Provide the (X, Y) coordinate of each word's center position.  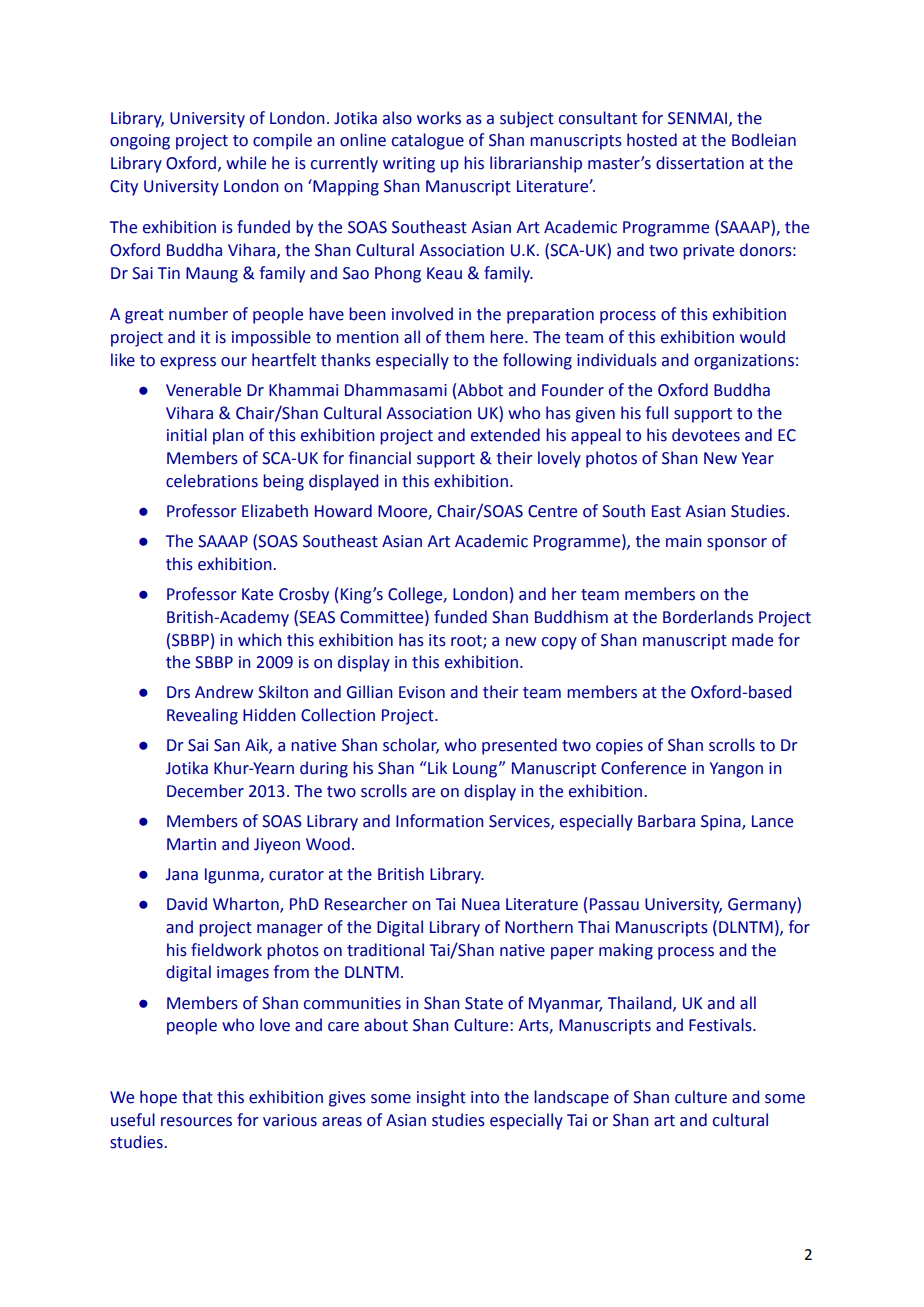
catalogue (428, 141)
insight (441, 1098)
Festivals (721, 1025)
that (197, 1097)
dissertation (700, 163)
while (246, 163)
